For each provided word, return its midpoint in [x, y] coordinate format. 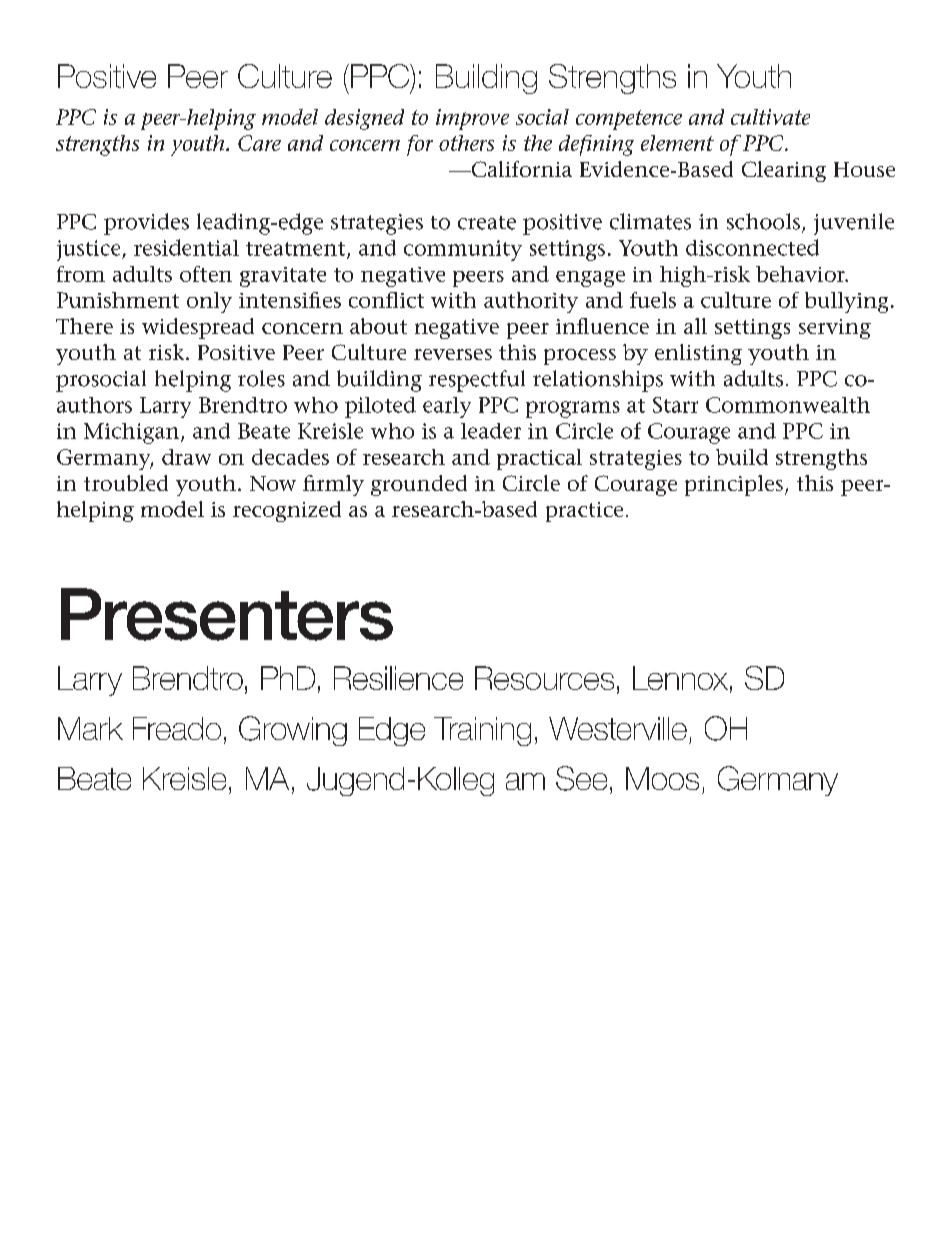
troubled [126, 483]
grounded [419, 485]
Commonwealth [788, 405]
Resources [544, 678]
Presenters [227, 614]
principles [734, 485]
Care [259, 143]
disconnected [752, 247]
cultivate [770, 117]
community [463, 250]
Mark [90, 728]
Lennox [680, 678]
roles [261, 378]
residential [186, 247]
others [466, 143]
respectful [477, 381]
